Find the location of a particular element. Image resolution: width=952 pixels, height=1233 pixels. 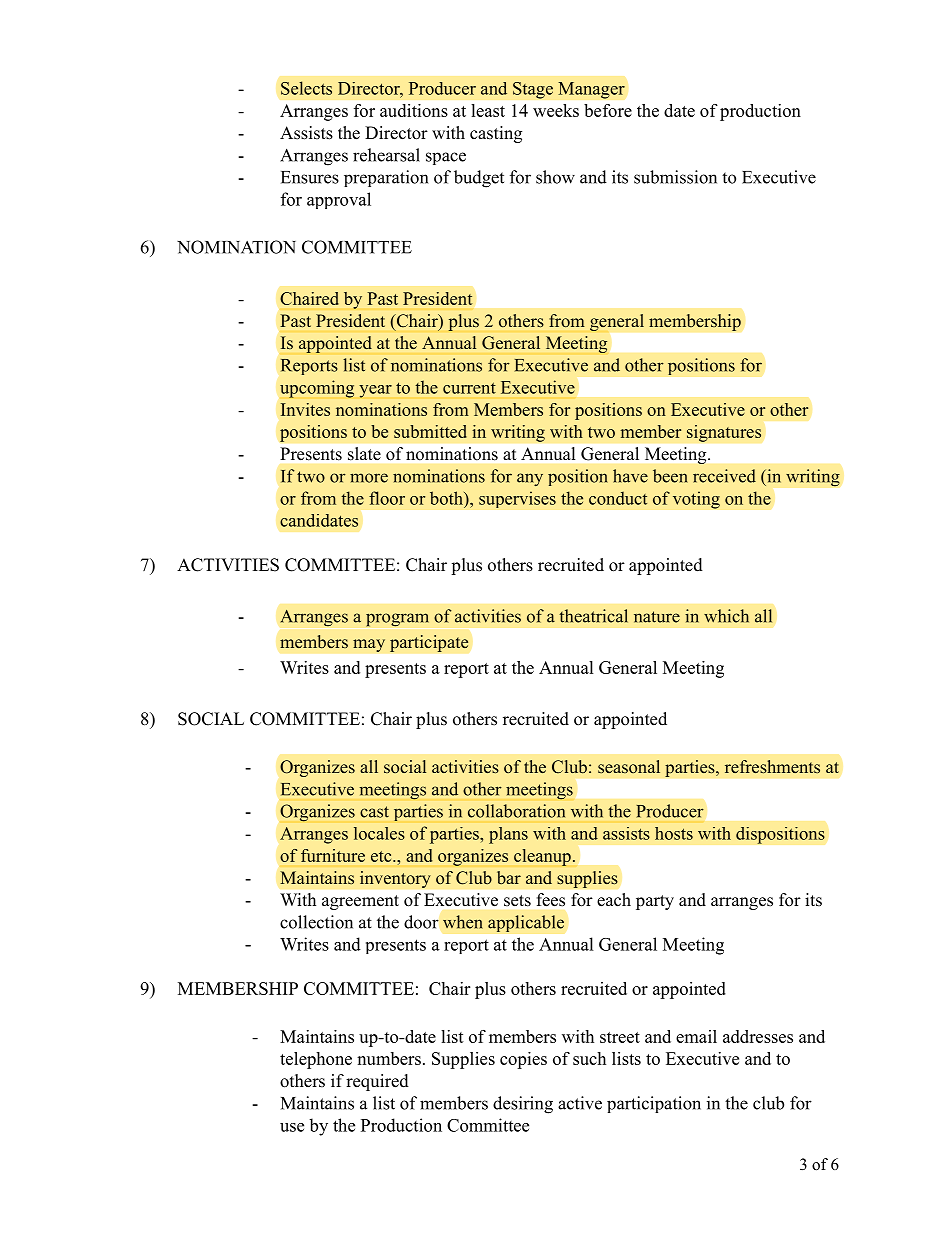

received is located at coordinates (724, 476).
